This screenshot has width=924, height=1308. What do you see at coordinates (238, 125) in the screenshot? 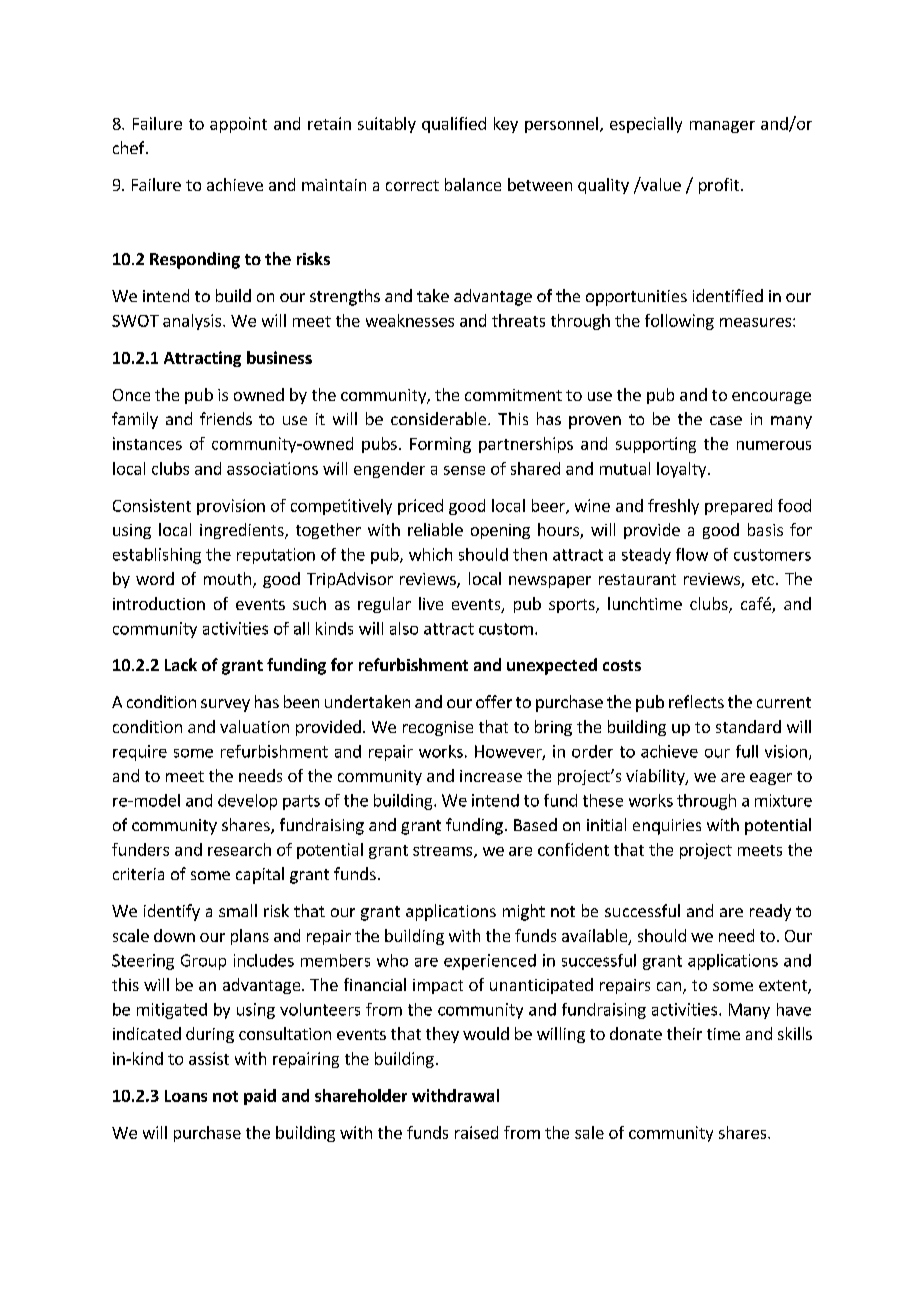
I see `appoint` at bounding box center [238, 125].
